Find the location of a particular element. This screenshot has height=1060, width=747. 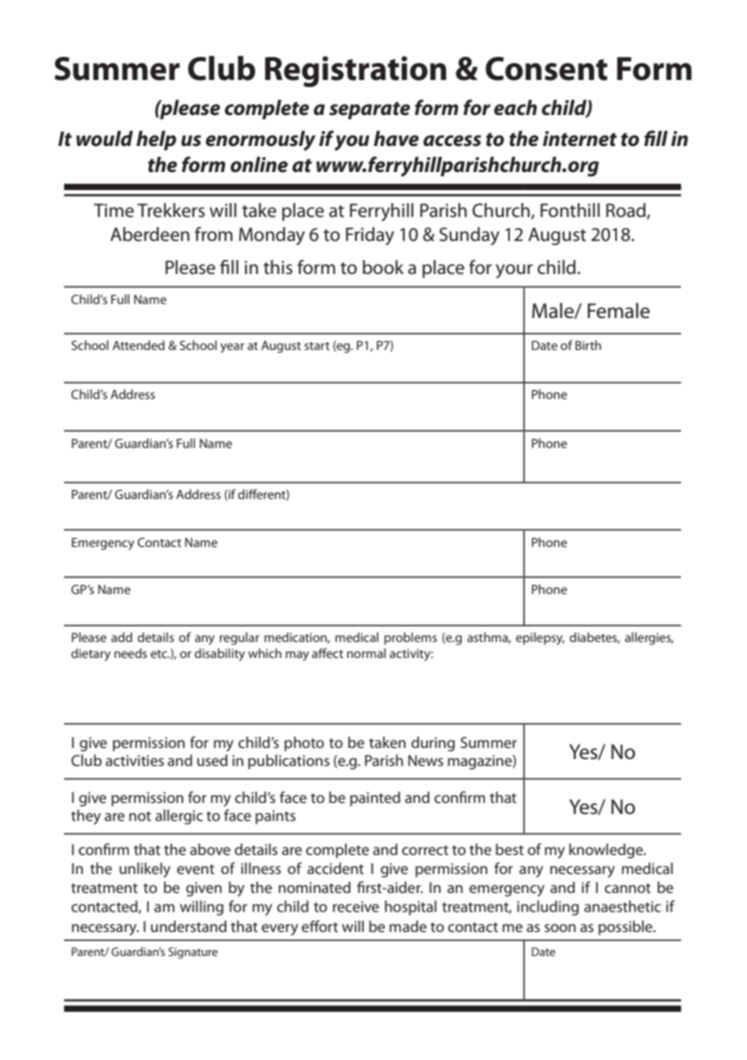

separate is located at coordinates (369, 111).
